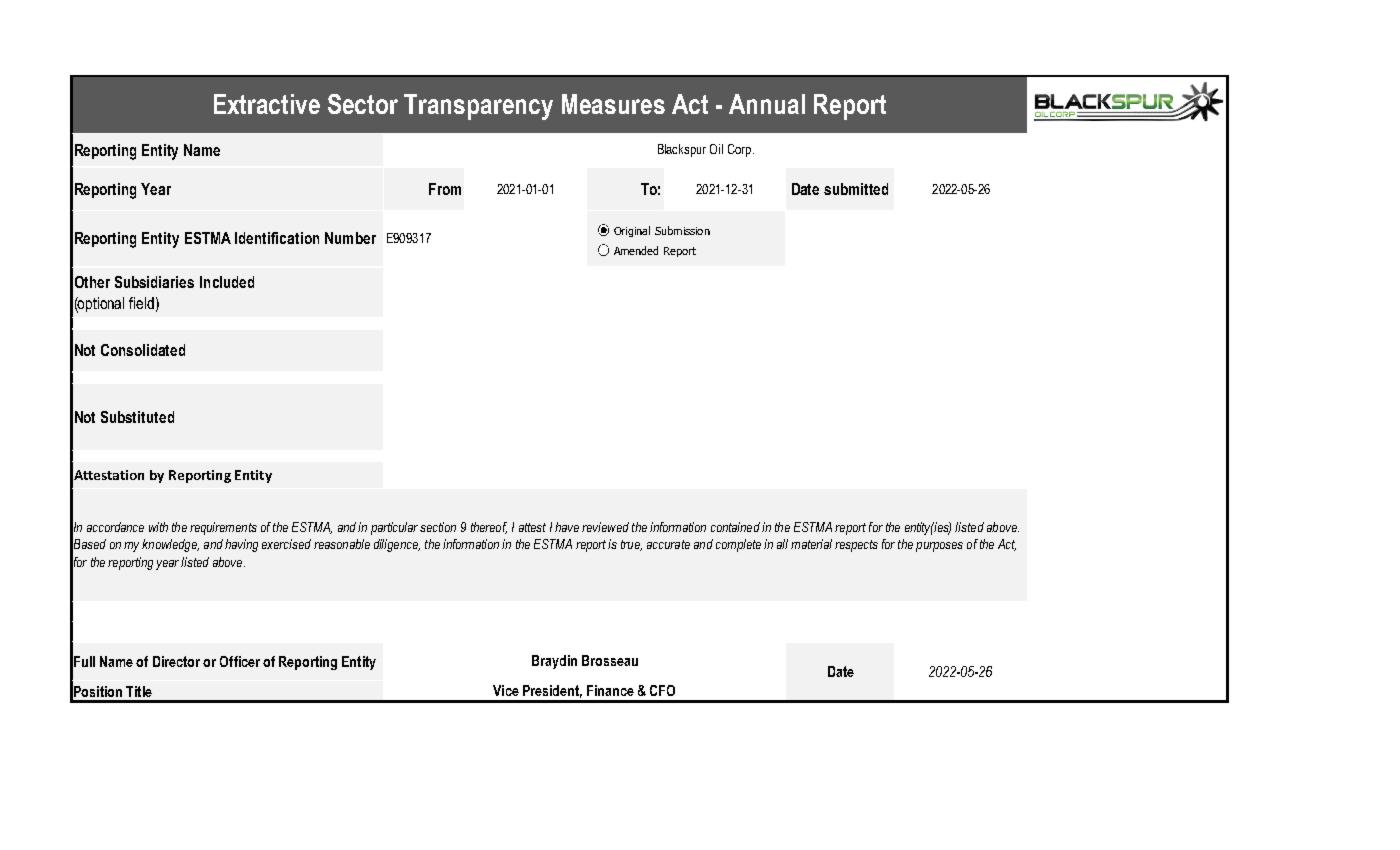 Image resolution: width=1400 pixels, height=850 pixels. What do you see at coordinates (767, 104) in the image?
I see `Annual` at bounding box center [767, 104].
